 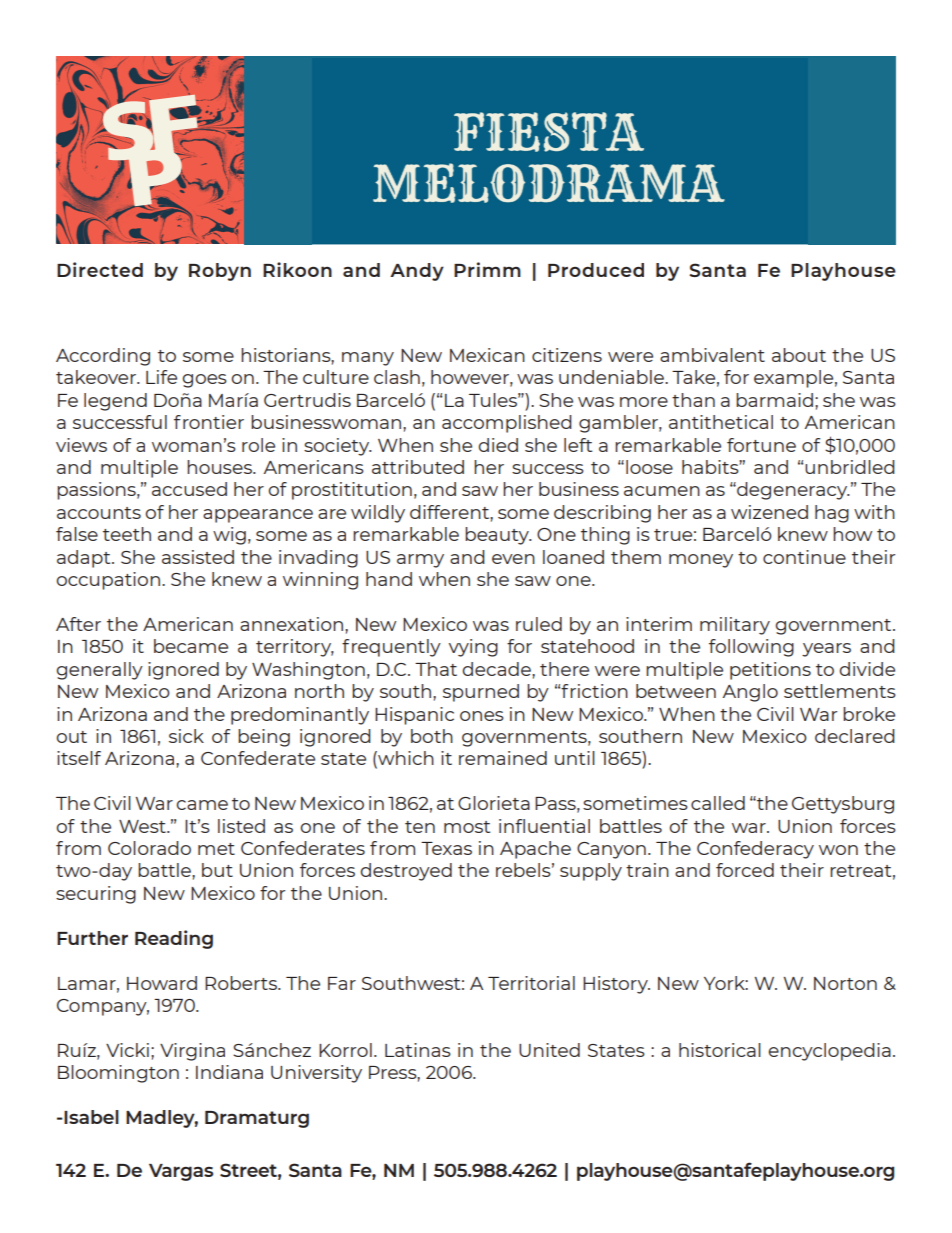 What do you see at coordinates (198, 557) in the document?
I see `assisted` at bounding box center [198, 557].
